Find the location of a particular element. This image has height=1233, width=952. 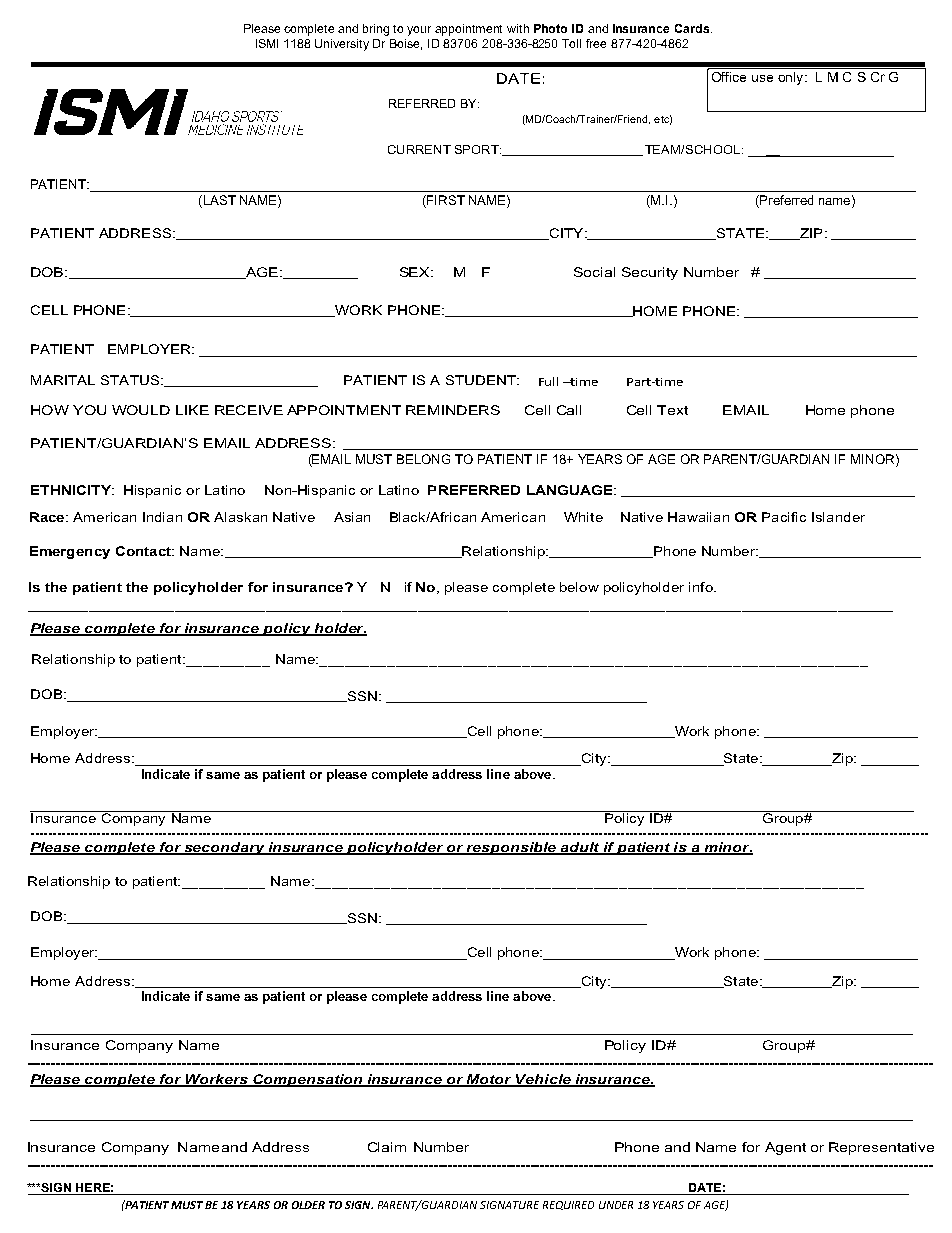

below is located at coordinates (579, 587).
